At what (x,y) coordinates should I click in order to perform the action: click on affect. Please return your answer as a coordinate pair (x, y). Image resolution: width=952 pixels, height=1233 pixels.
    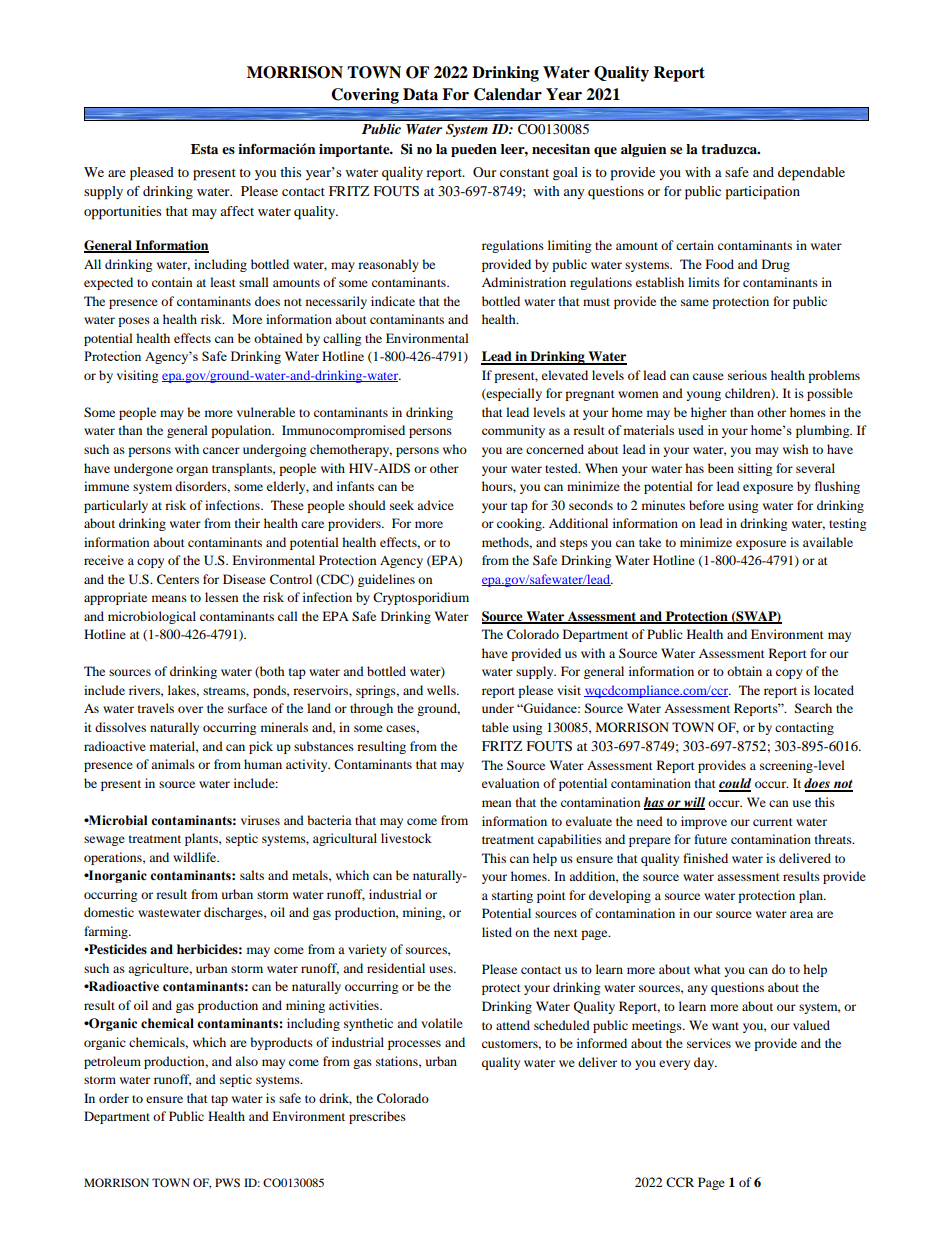
    Looking at the image, I should click on (237, 211).
